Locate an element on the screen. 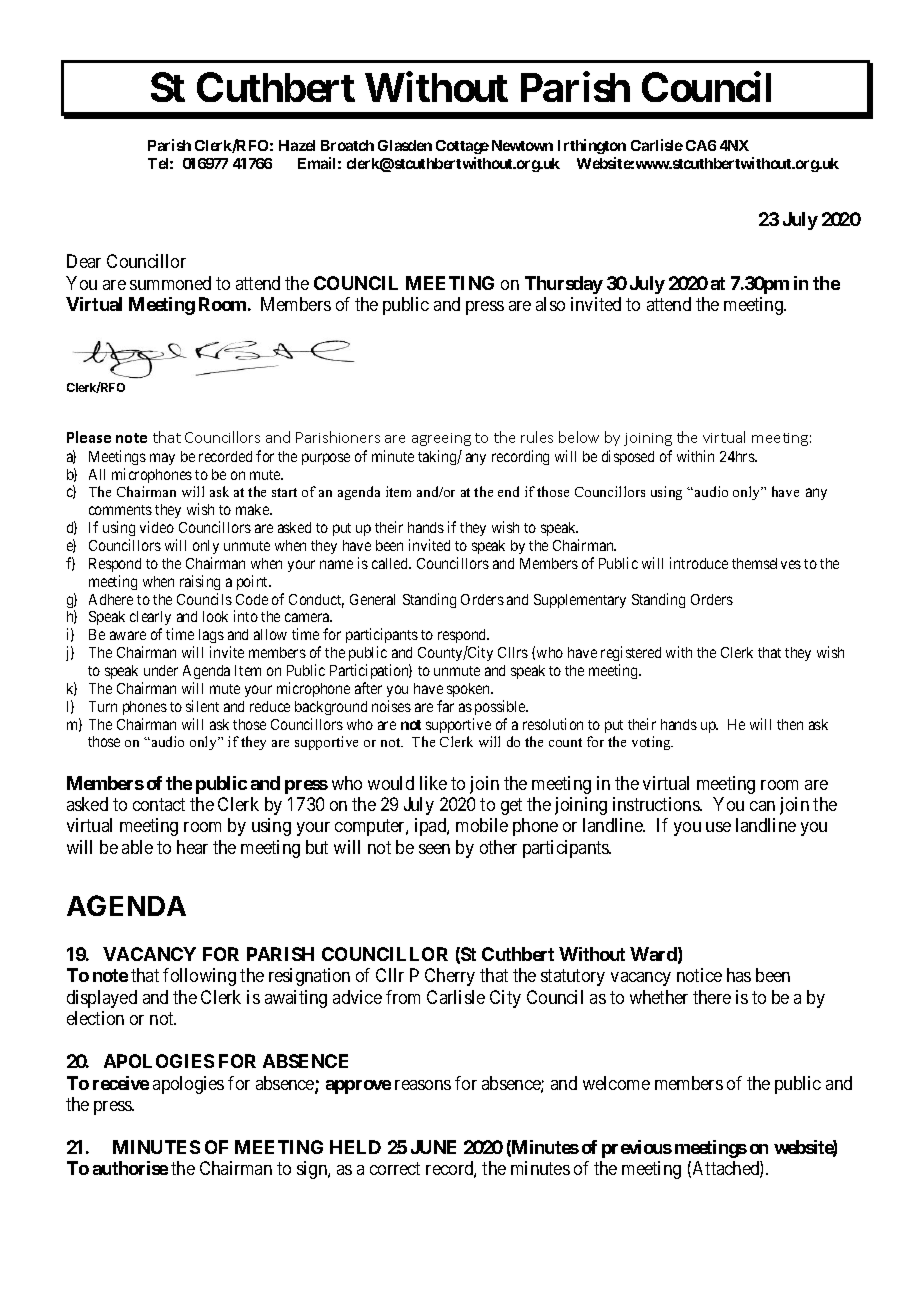 Image resolution: width=924 pixels, height=1307 pixels. video is located at coordinates (157, 527).
